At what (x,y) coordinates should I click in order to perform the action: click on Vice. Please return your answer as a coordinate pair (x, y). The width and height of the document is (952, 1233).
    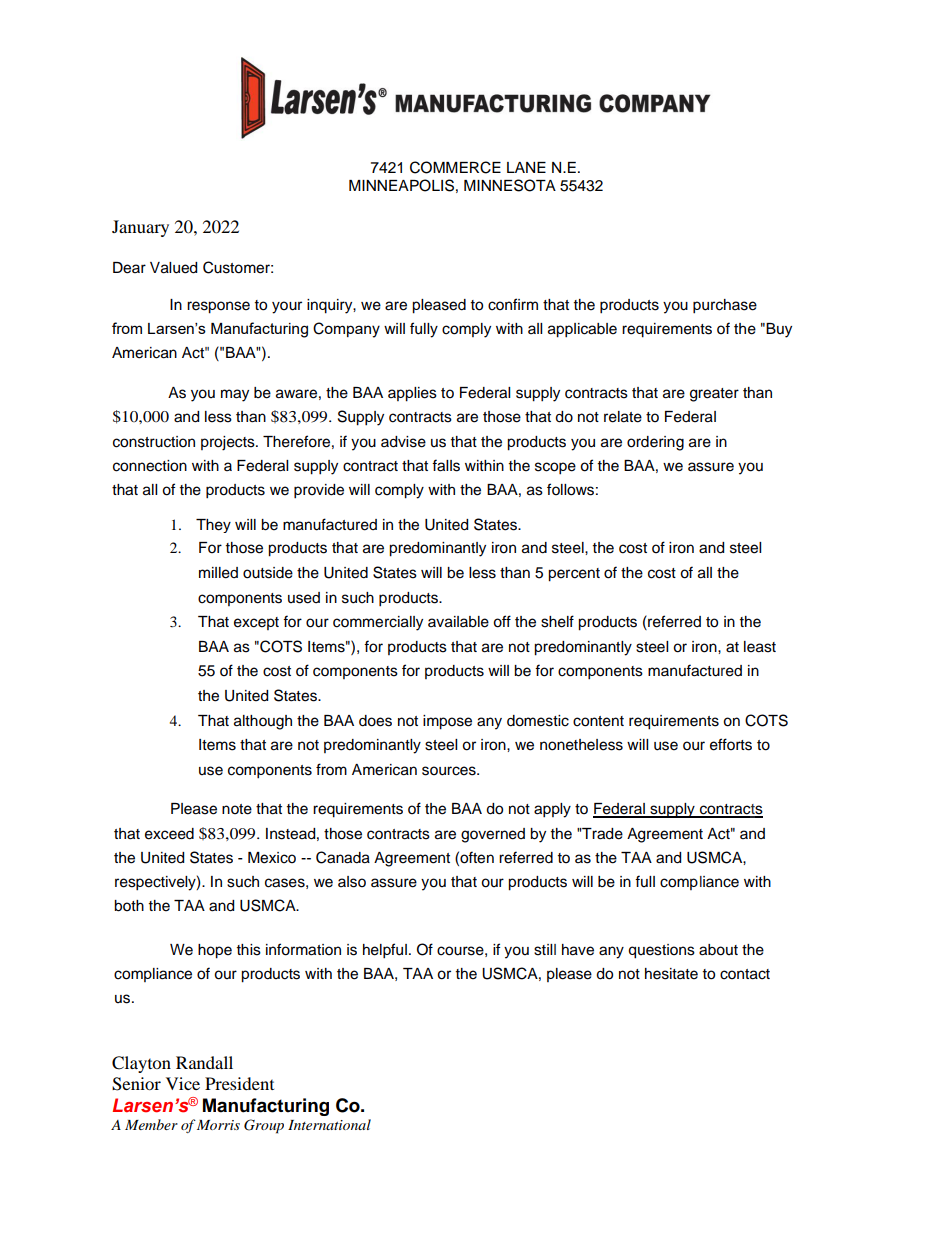
    Looking at the image, I should click on (183, 1083).
